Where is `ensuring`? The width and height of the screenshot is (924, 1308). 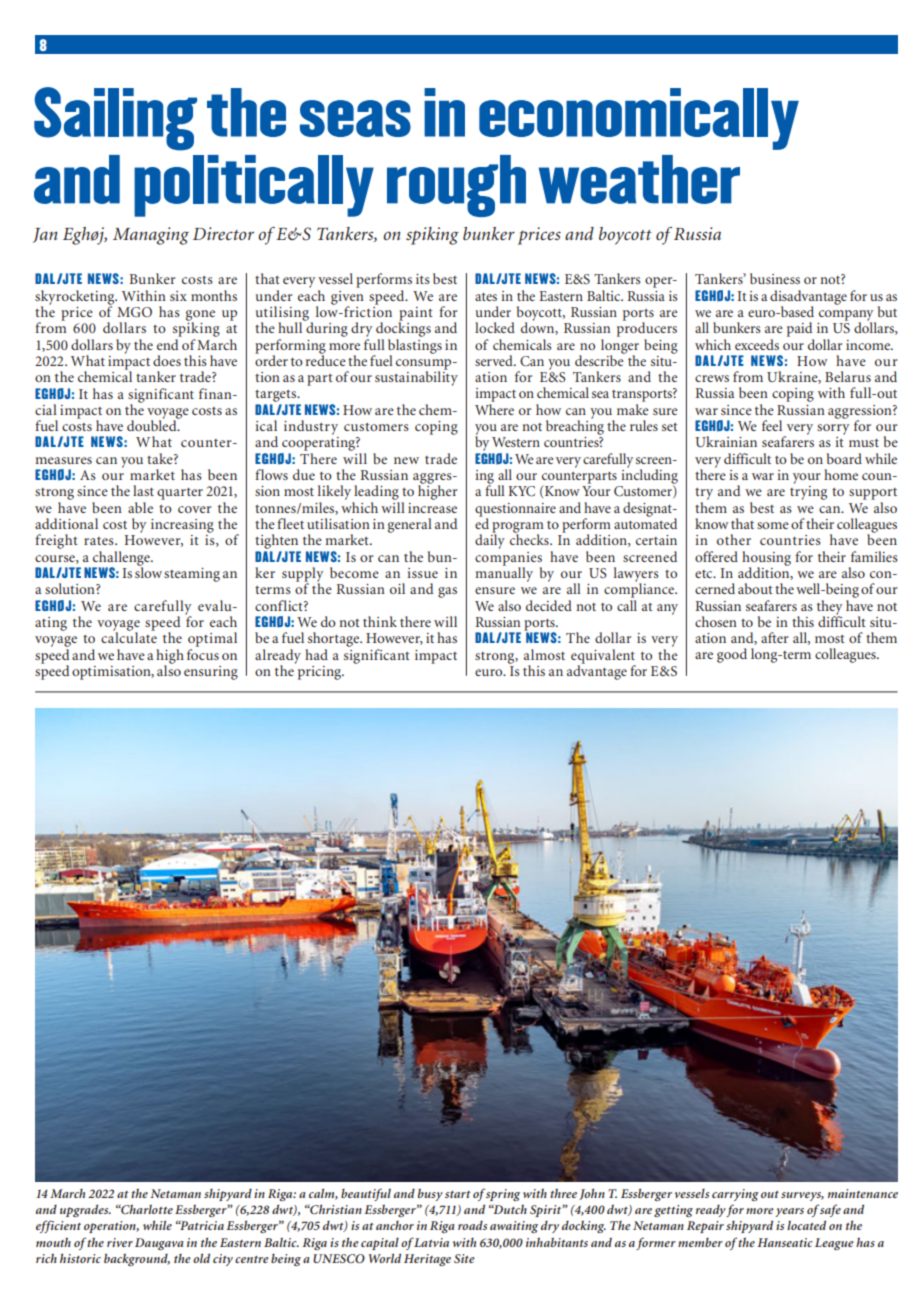
ensuring is located at coordinates (211, 673).
